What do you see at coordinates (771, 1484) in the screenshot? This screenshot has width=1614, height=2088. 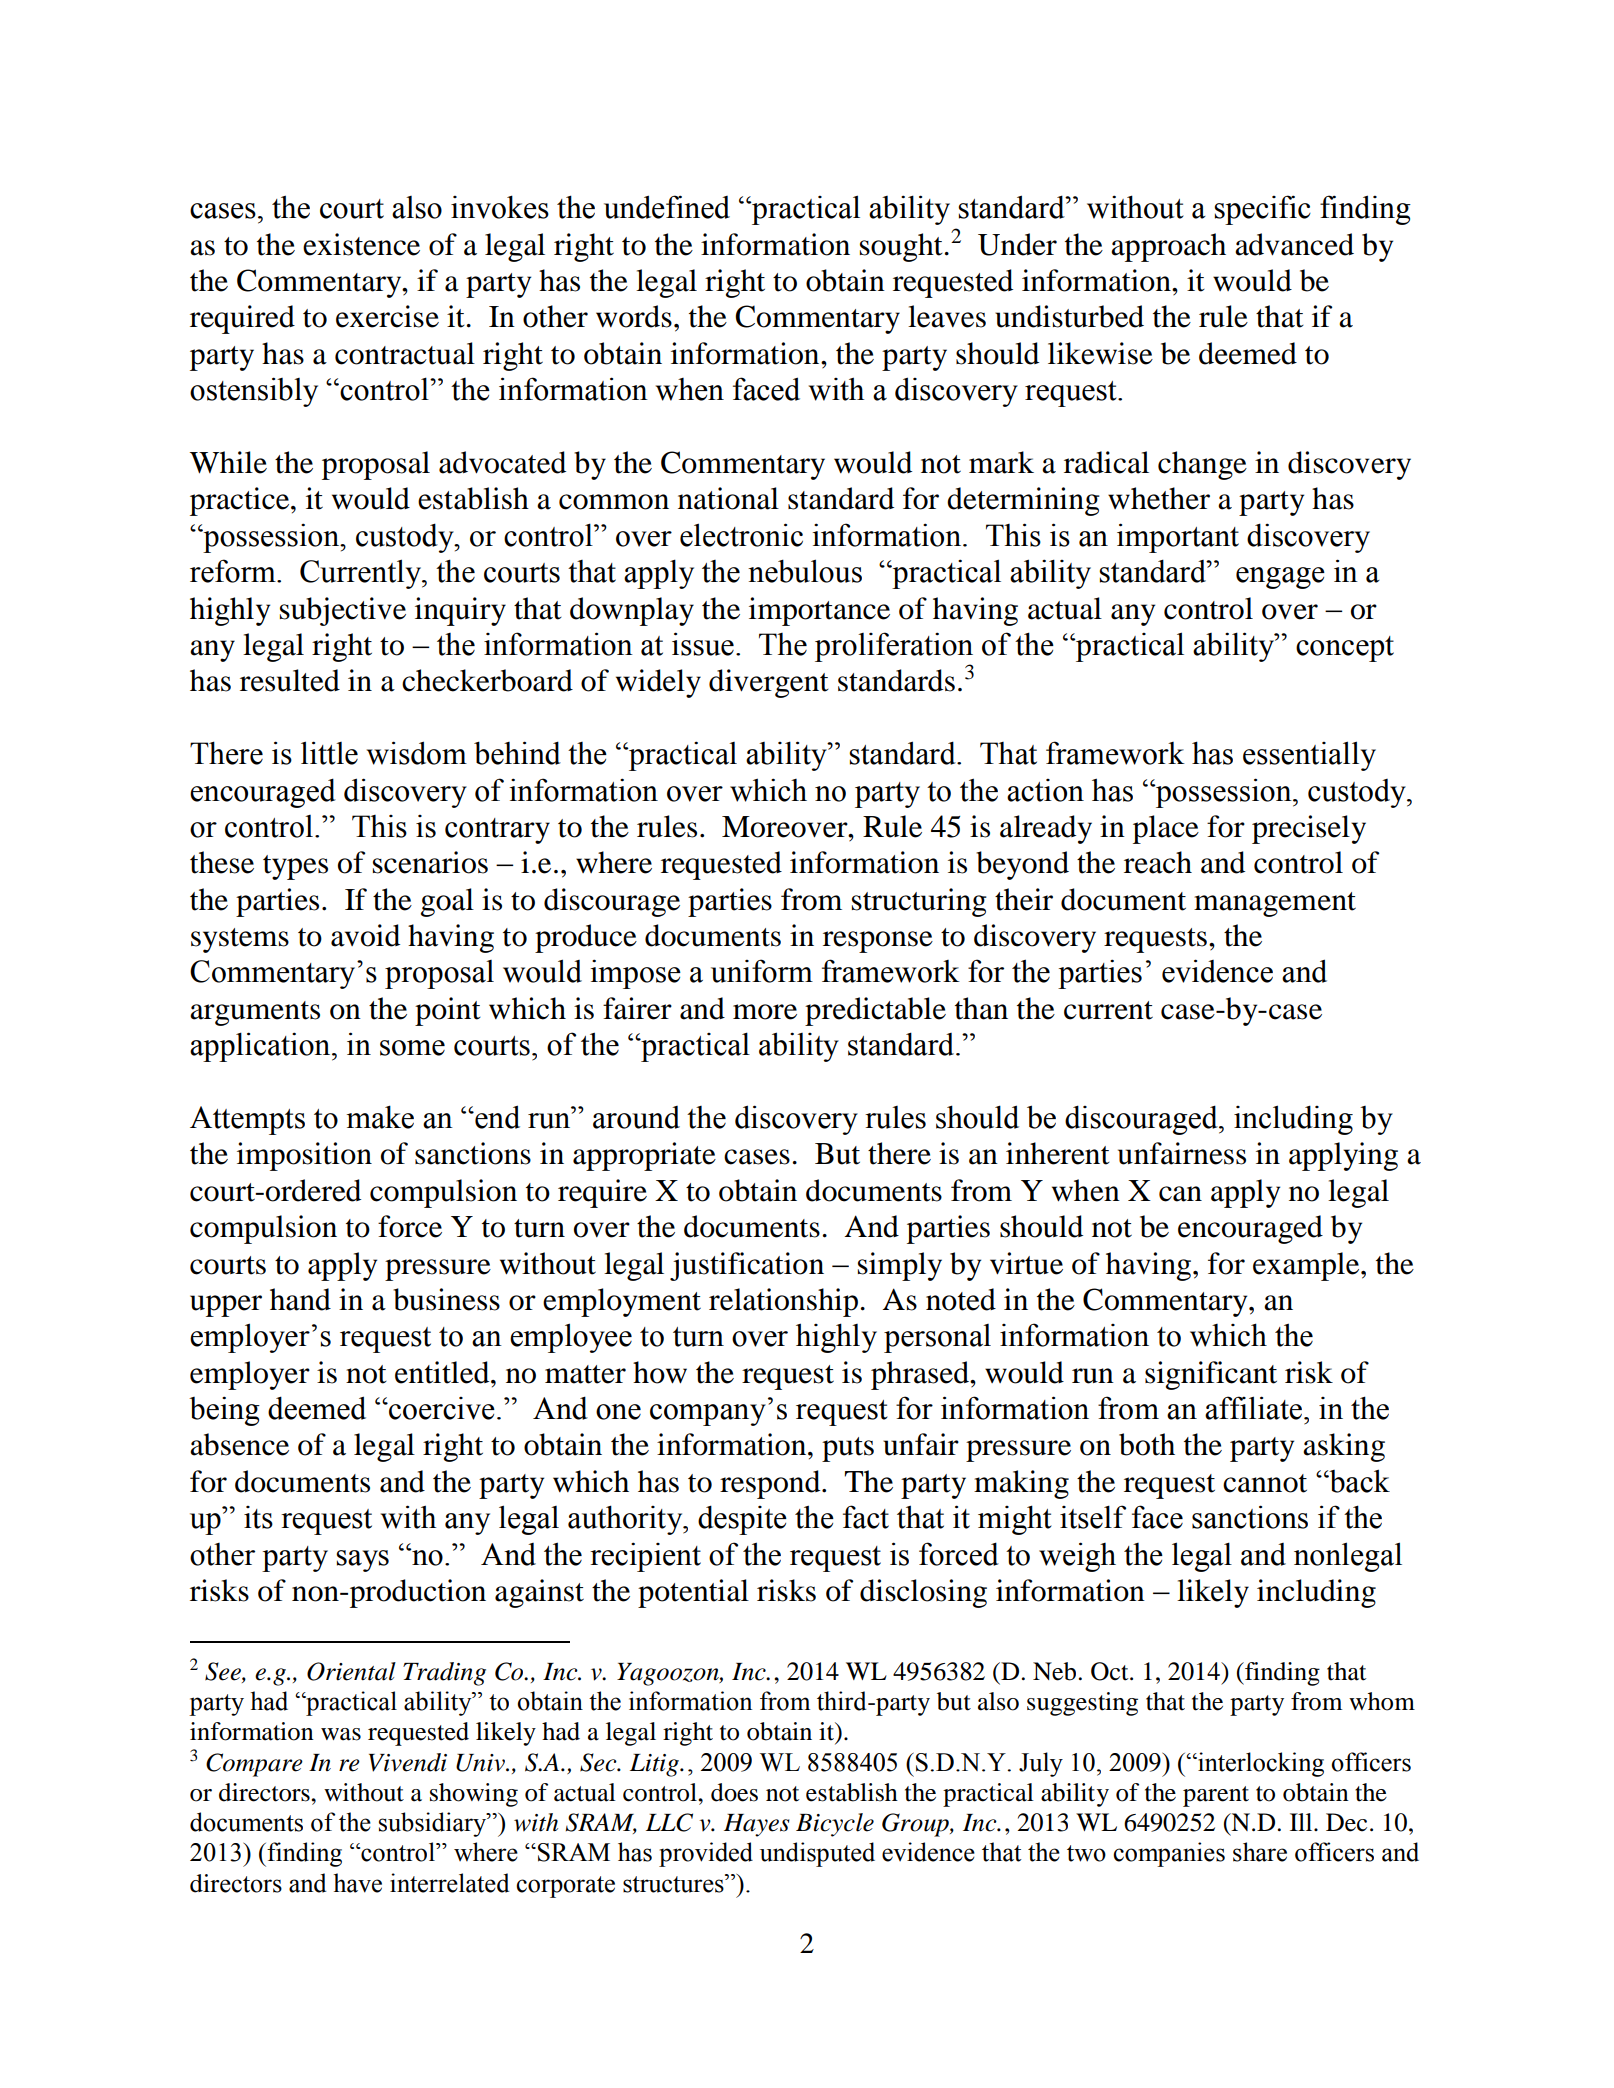 I see `respond` at bounding box center [771, 1484].
